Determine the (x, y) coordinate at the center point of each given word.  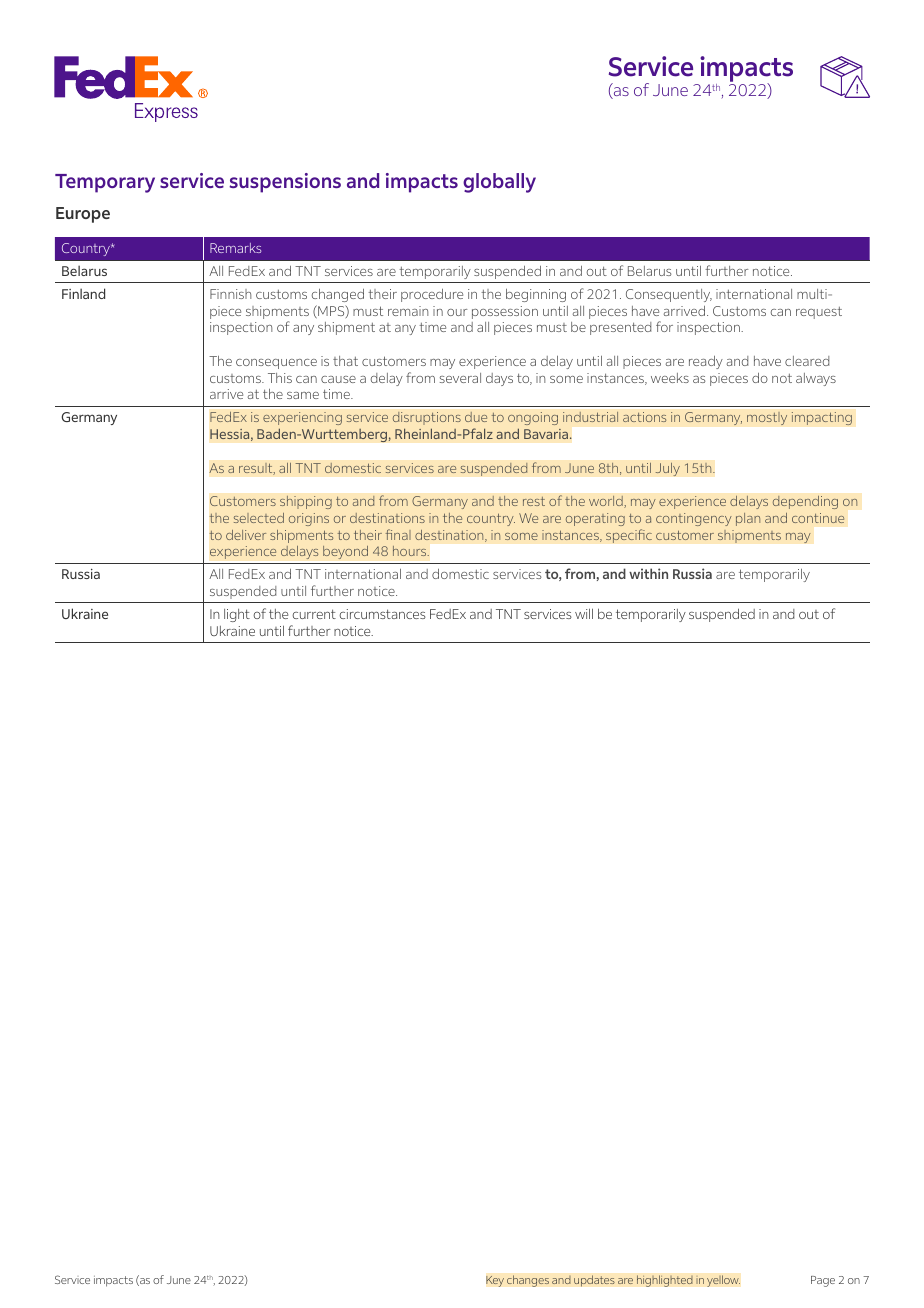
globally (499, 183)
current (314, 614)
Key (495, 1281)
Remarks (235, 248)
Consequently (669, 295)
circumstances (382, 614)
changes (528, 1281)
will (584, 613)
